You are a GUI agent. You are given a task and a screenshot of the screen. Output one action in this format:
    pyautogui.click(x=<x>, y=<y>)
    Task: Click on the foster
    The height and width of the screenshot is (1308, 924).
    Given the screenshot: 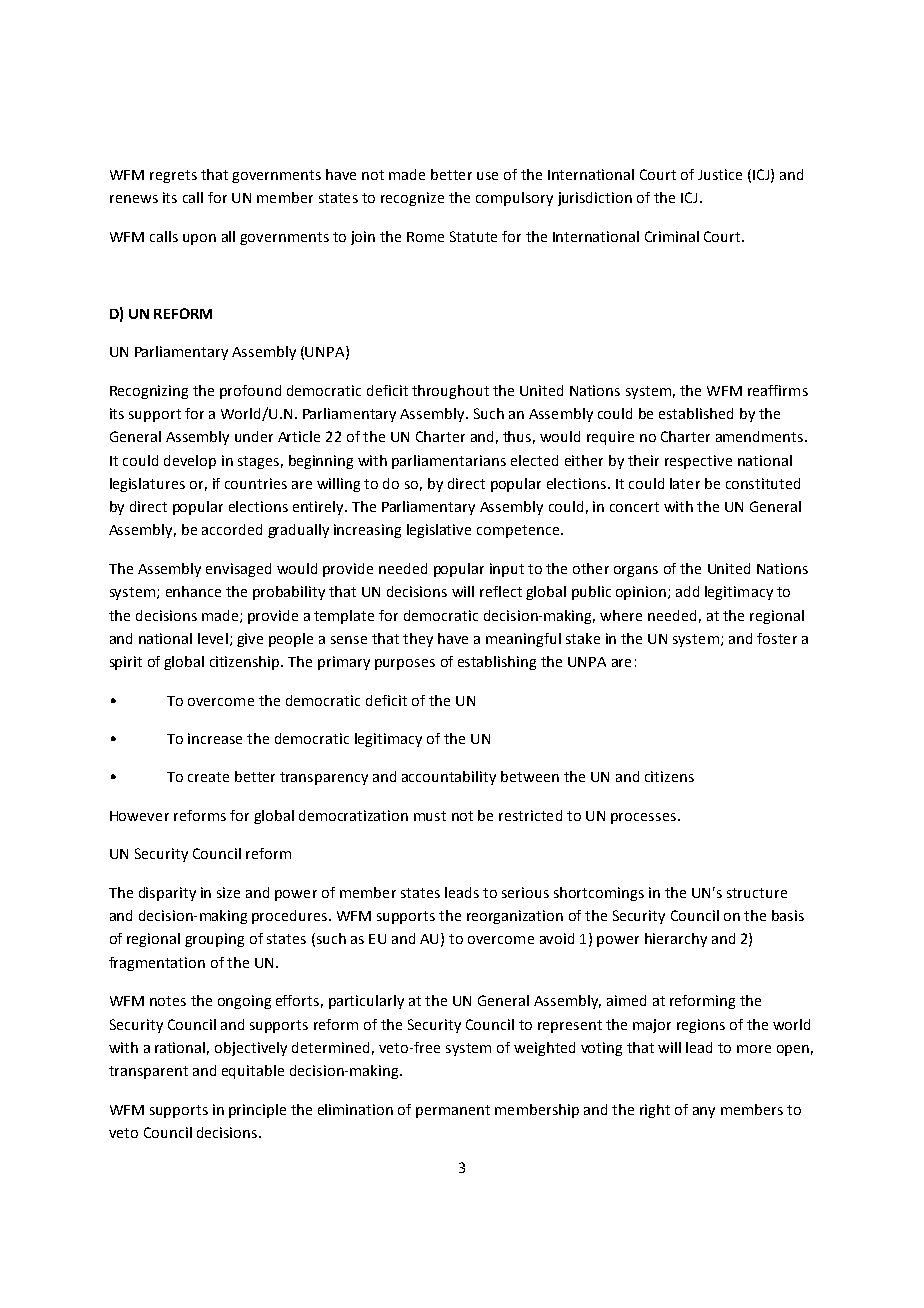 What is the action you would take?
    pyautogui.click(x=777, y=638)
